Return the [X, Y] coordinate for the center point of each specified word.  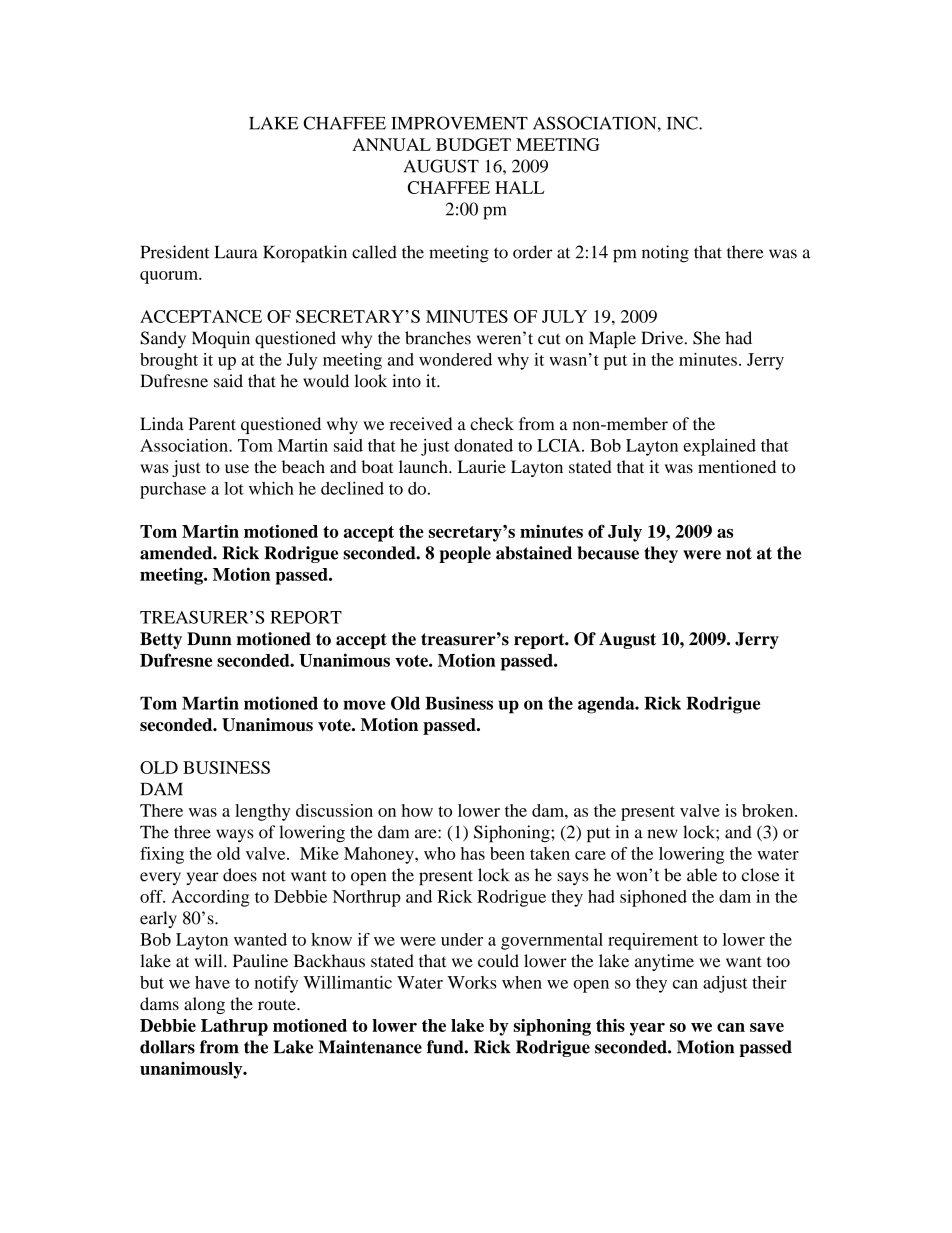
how [417, 810]
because [608, 553]
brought [169, 361]
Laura [236, 252]
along [204, 1005]
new [662, 834]
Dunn [209, 639]
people [465, 554]
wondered [455, 359]
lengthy [262, 812]
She [707, 338]
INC [683, 123]
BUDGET [473, 144]
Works [472, 982]
